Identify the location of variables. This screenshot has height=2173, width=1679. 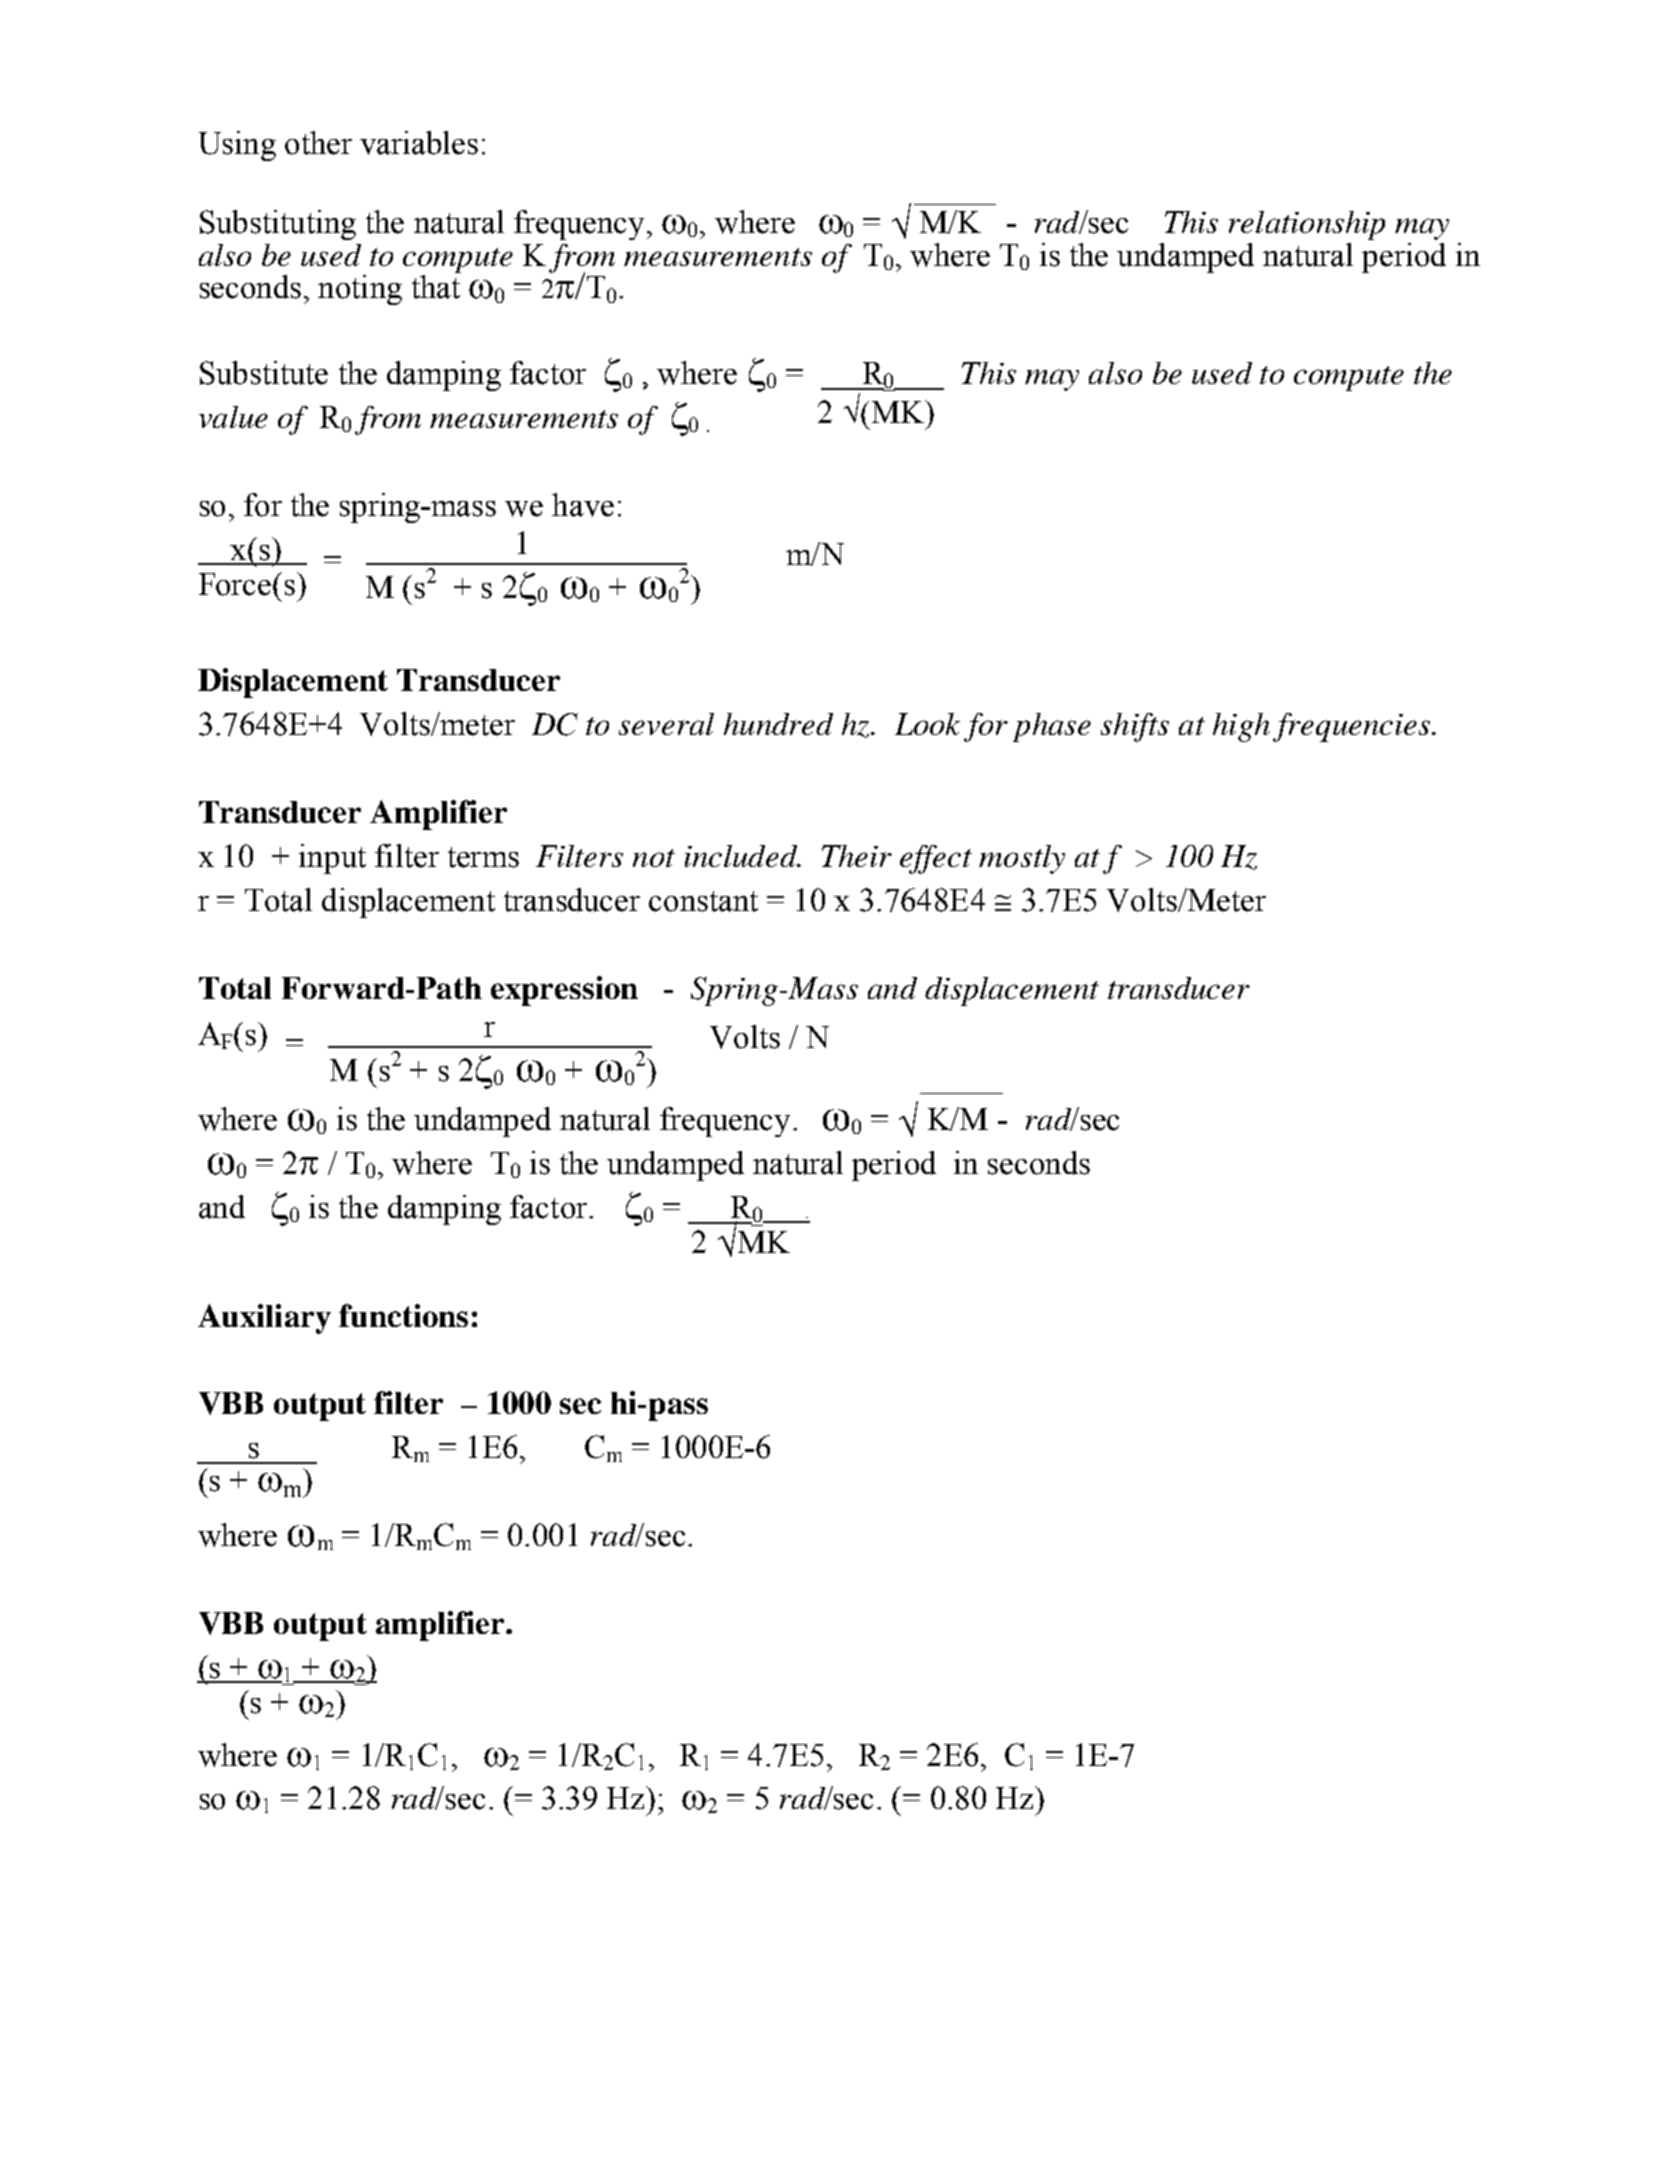
(419, 143).
